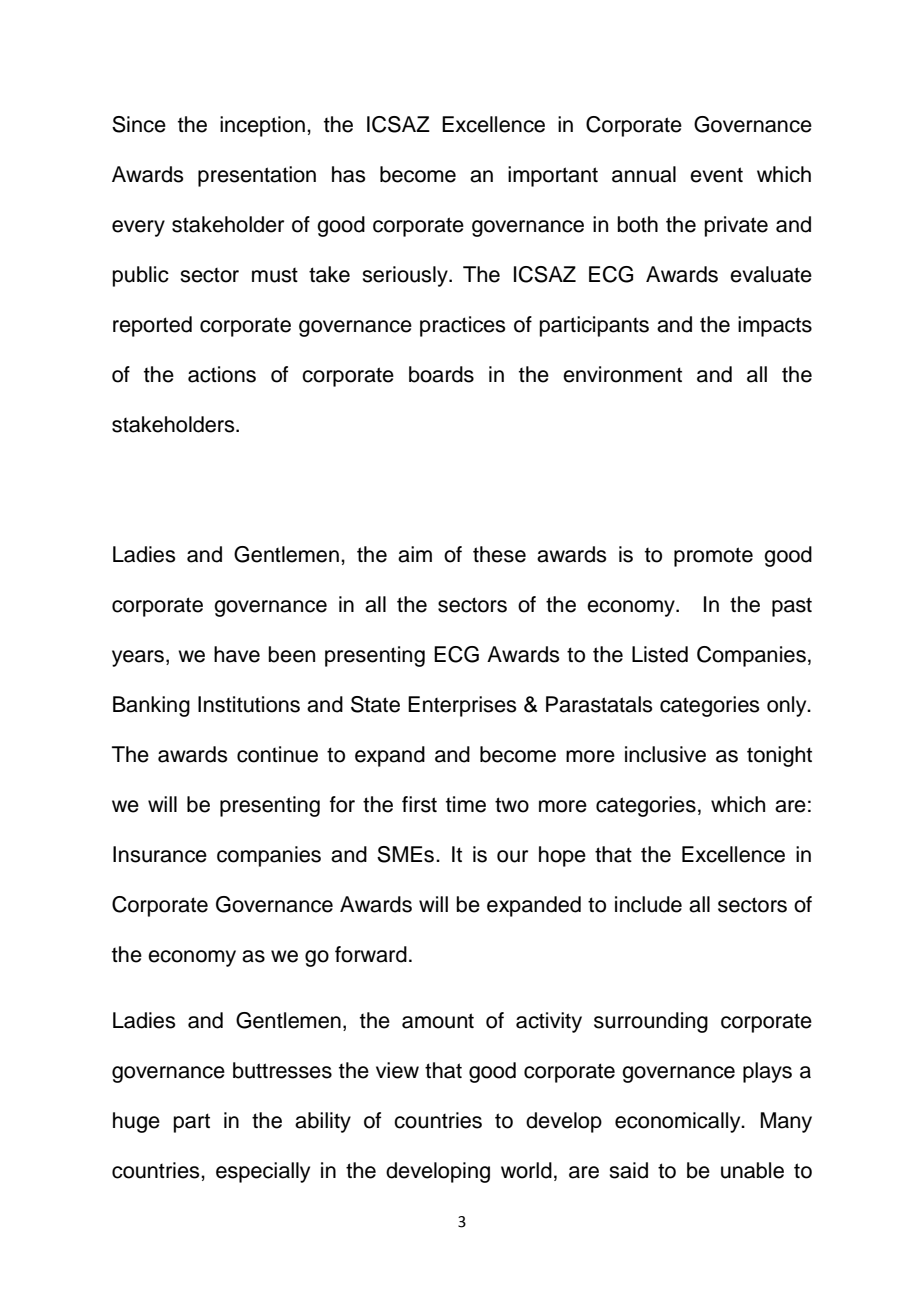 The height and width of the screenshot is (1308, 924). Describe the element at coordinates (222, 374) in the screenshot. I see `actions` at that location.
